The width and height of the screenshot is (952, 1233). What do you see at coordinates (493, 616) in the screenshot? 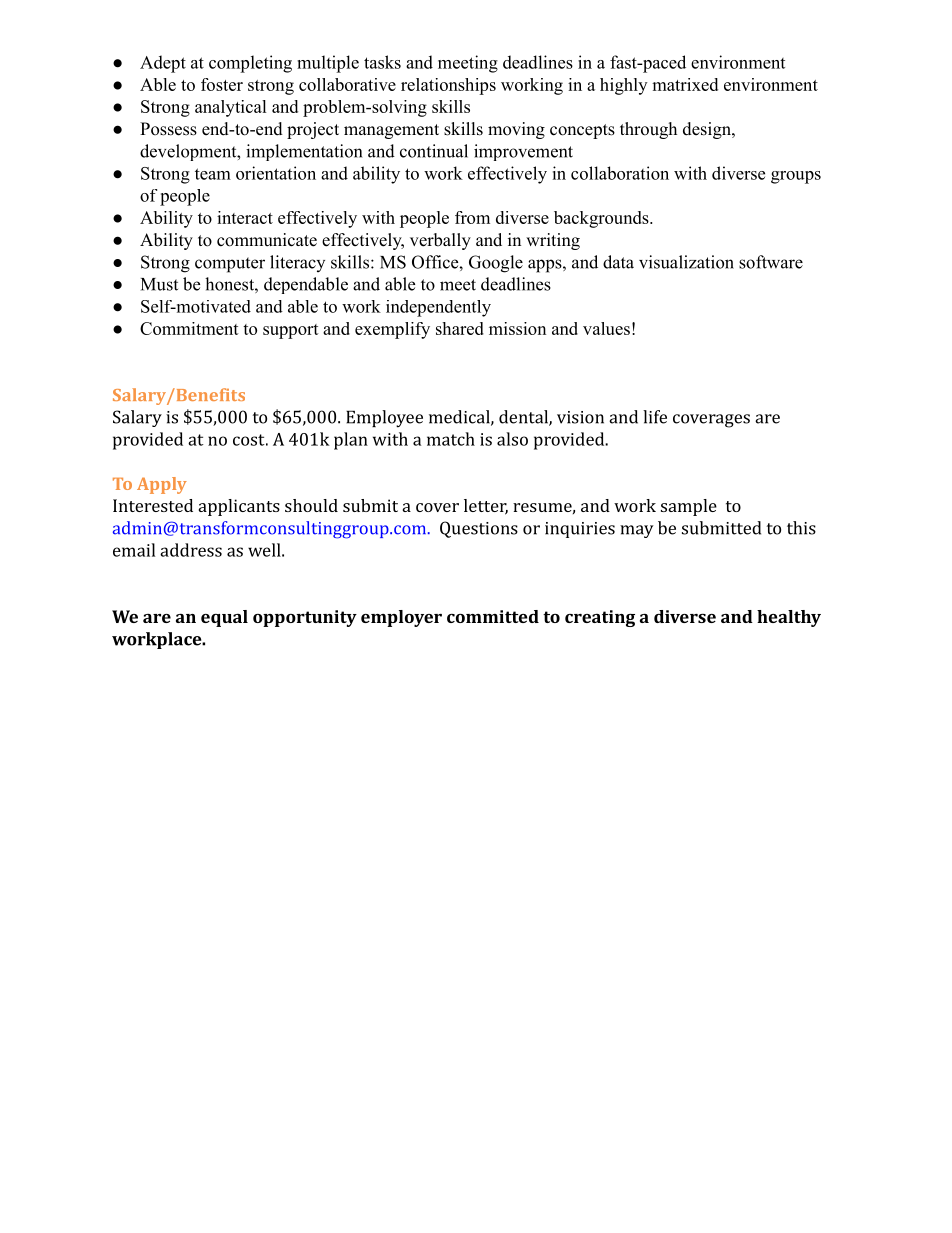
I see `committed` at bounding box center [493, 616].
